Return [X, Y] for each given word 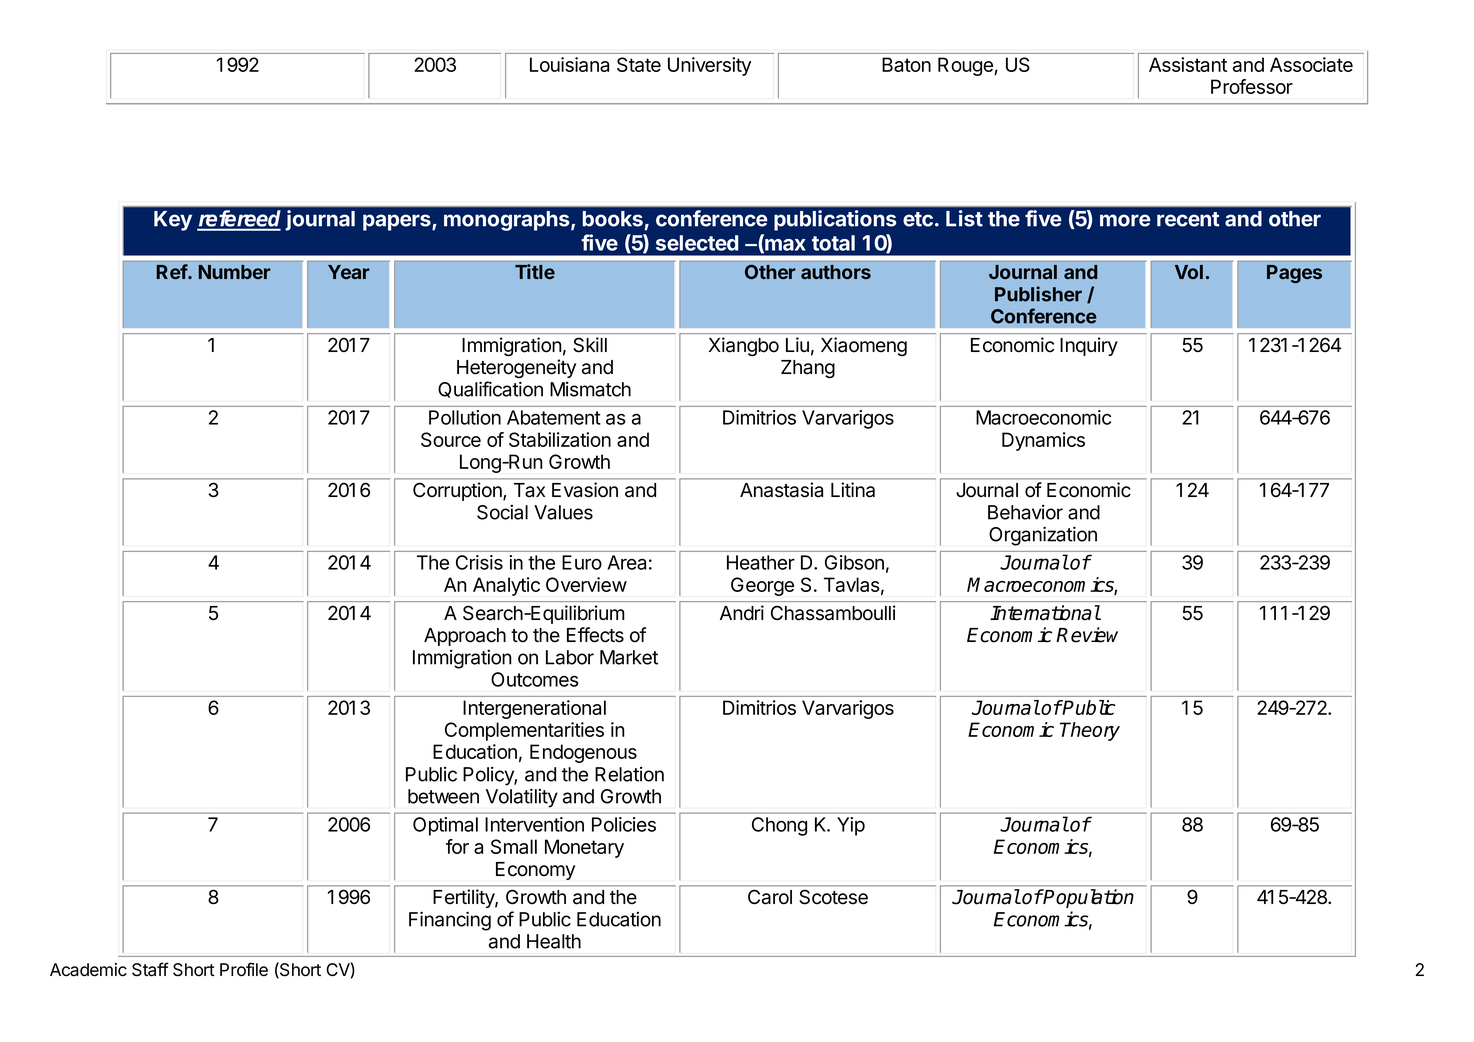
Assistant [1188, 64]
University [709, 66]
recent [1188, 219]
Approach [465, 637]
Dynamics [1043, 441]
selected [697, 243]
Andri [742, 613]
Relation [629, 774]
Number [235, 272]
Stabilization [560, 439]
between [443, 796]
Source [451, 439]
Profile [244, 969]
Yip [851, 826]
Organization [1043, 536]
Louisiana [569, 64]
